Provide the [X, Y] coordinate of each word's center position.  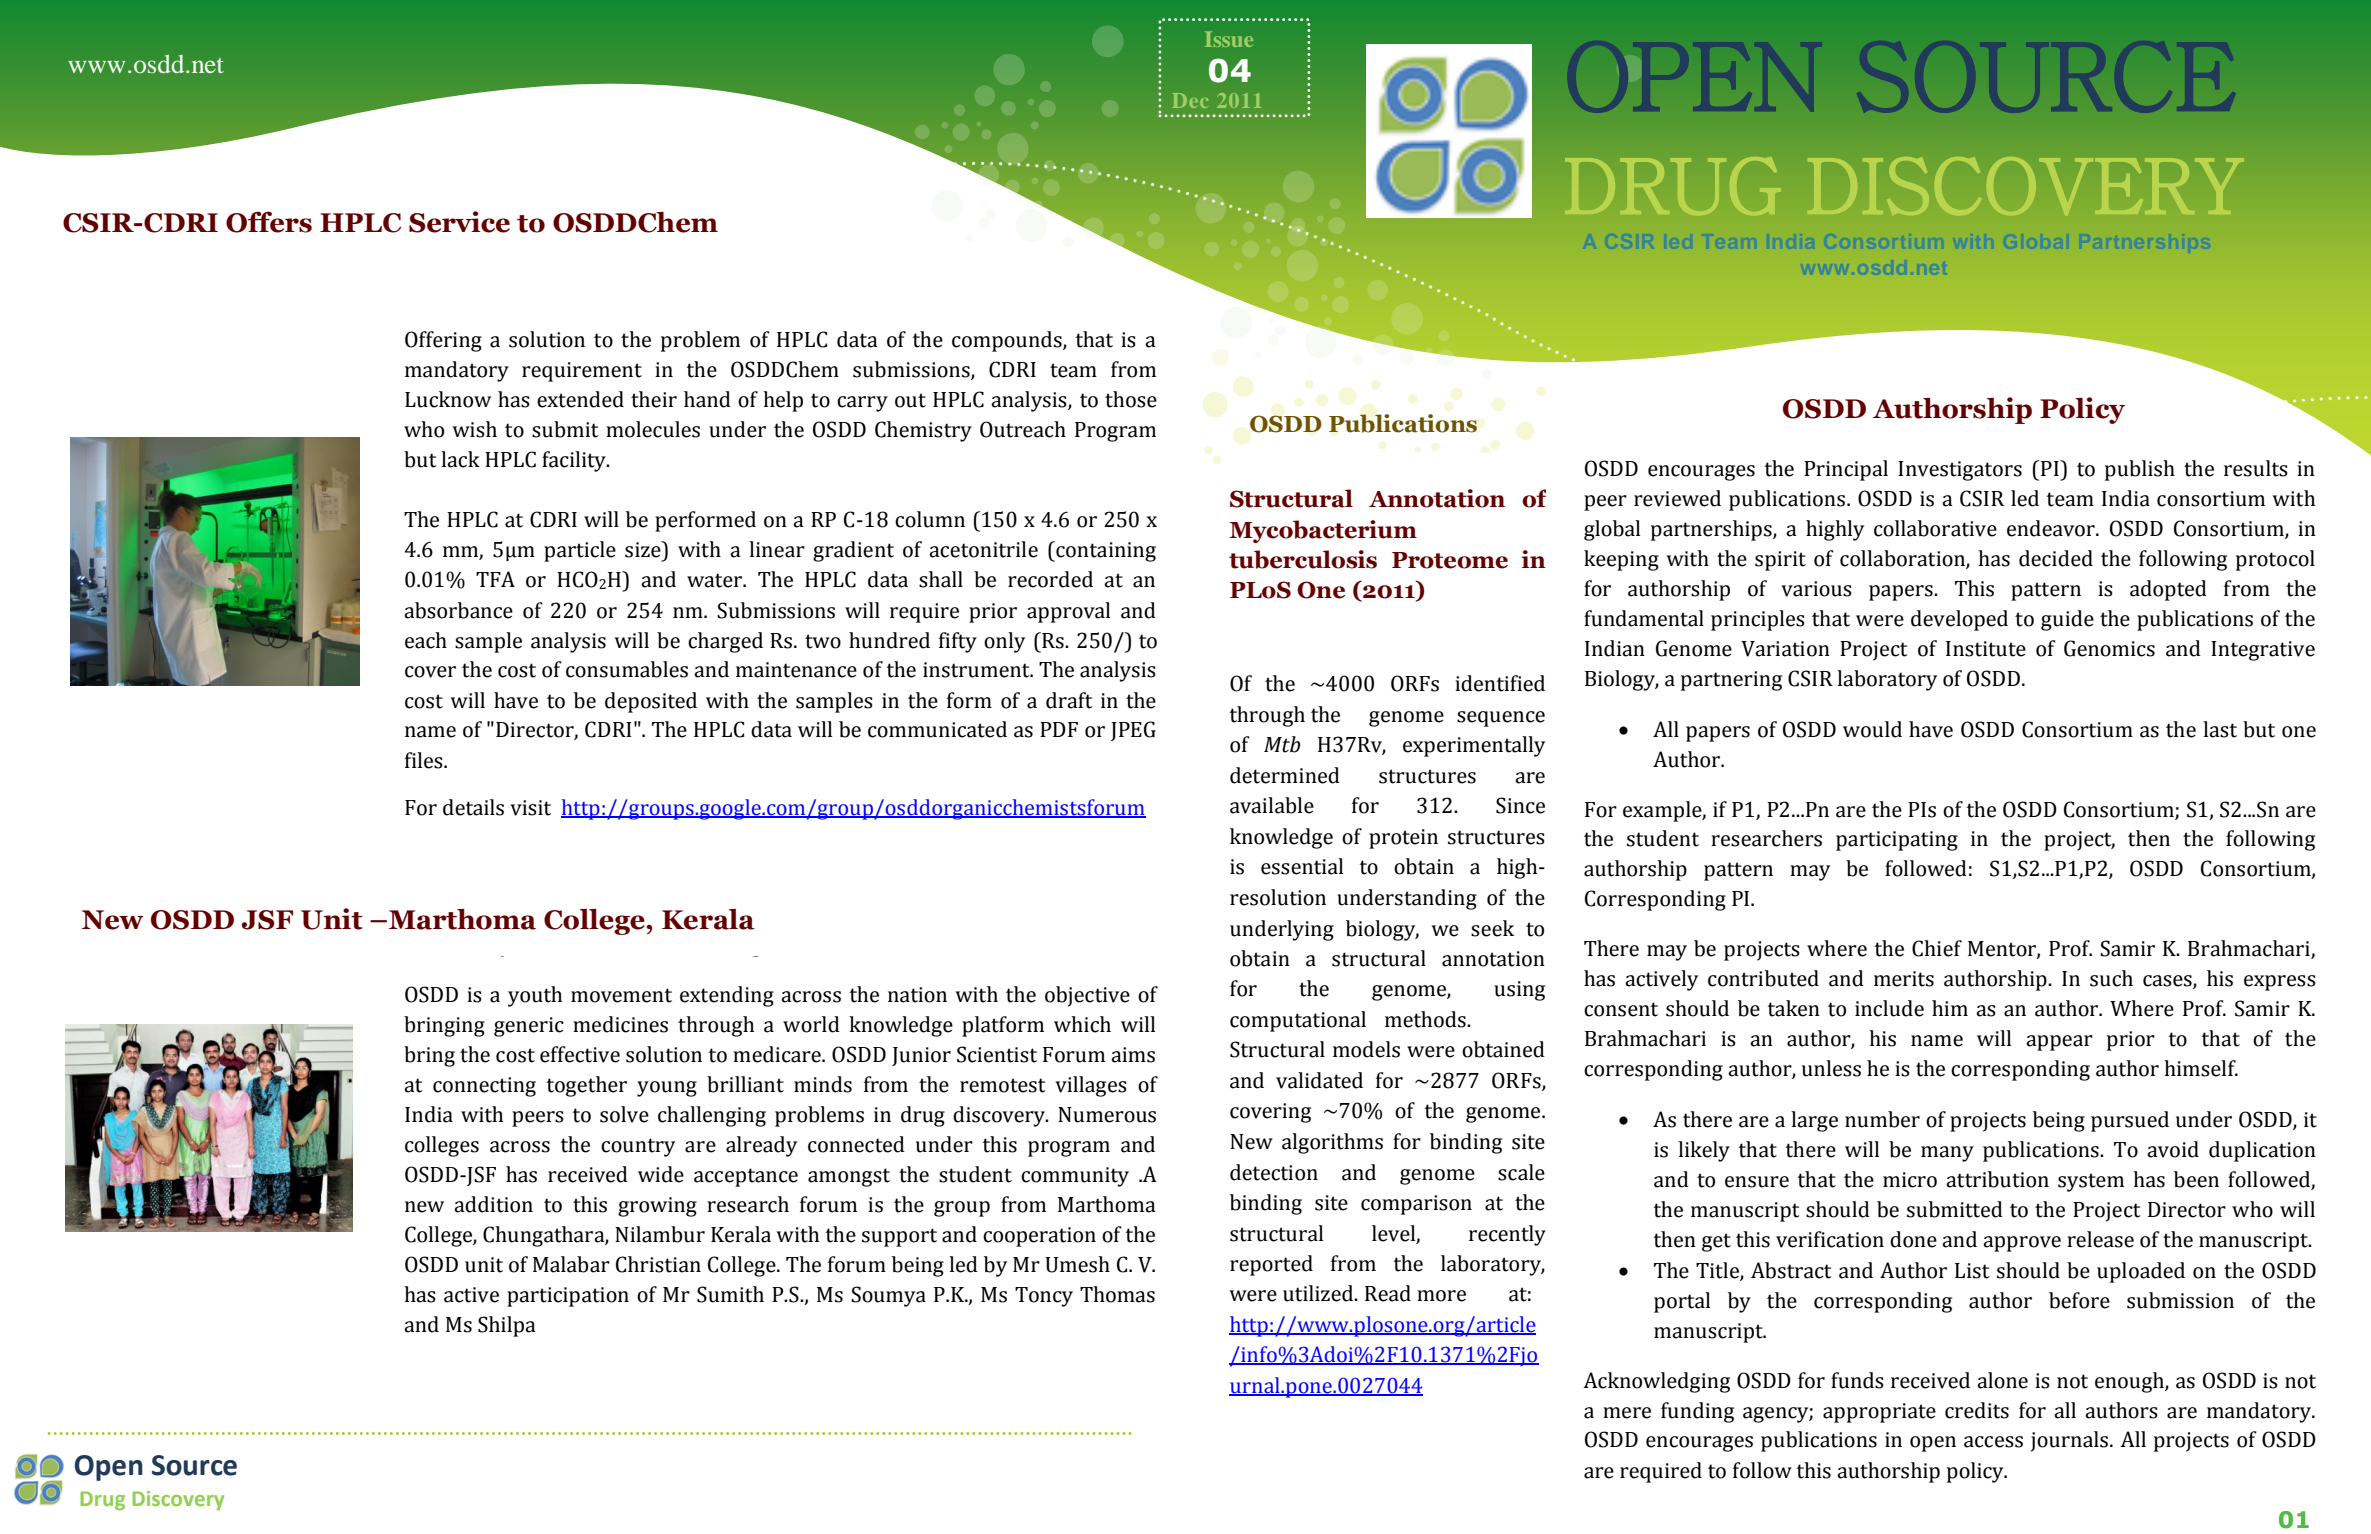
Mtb [1282, 744]
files [425, 760]
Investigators [1960, 471]
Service [459, 222]
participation [568, 1297]
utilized [1319, 1293]
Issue [1229, 39]
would [1872, 729]
